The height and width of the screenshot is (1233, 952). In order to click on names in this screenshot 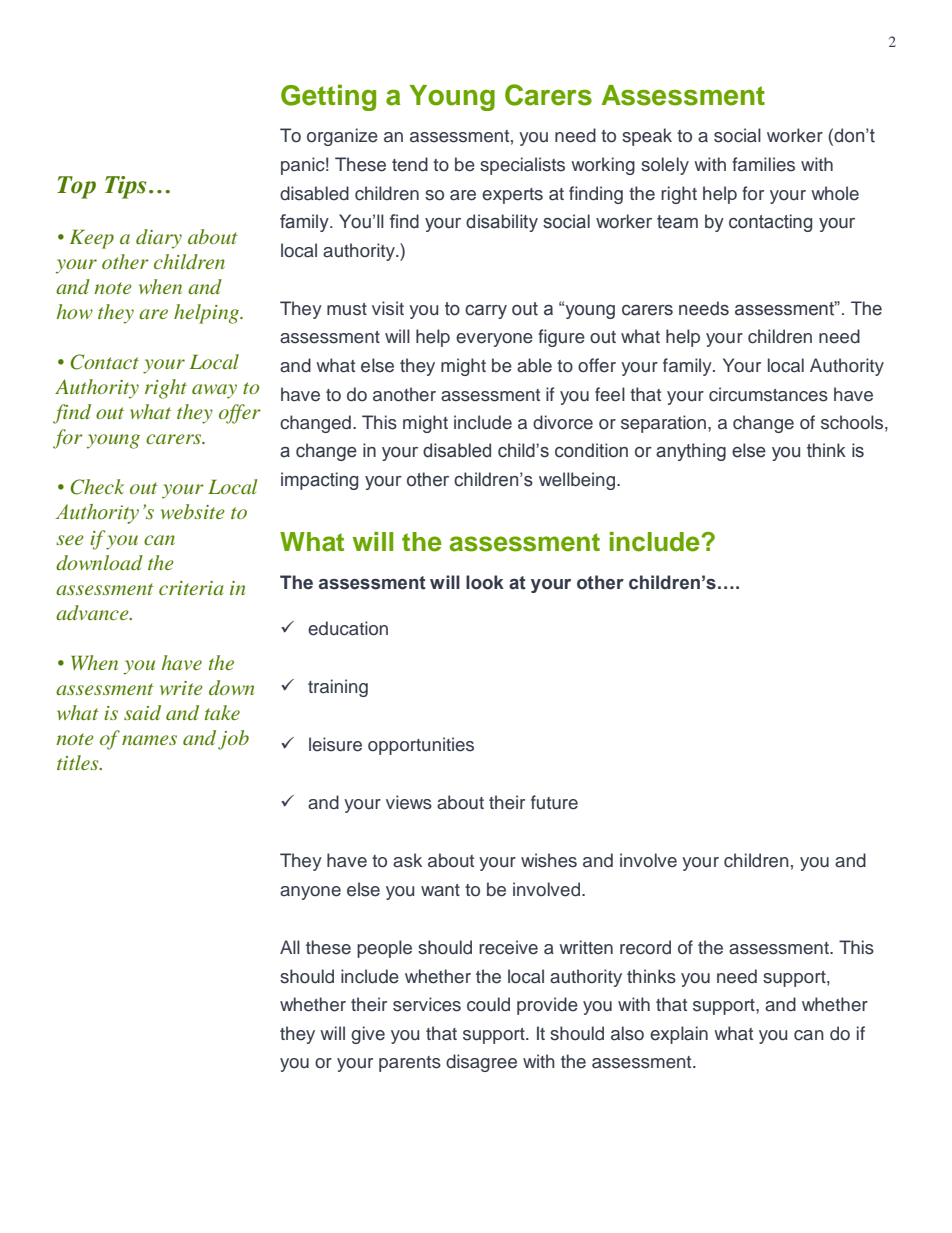, I will do `click(149, 740)`.
